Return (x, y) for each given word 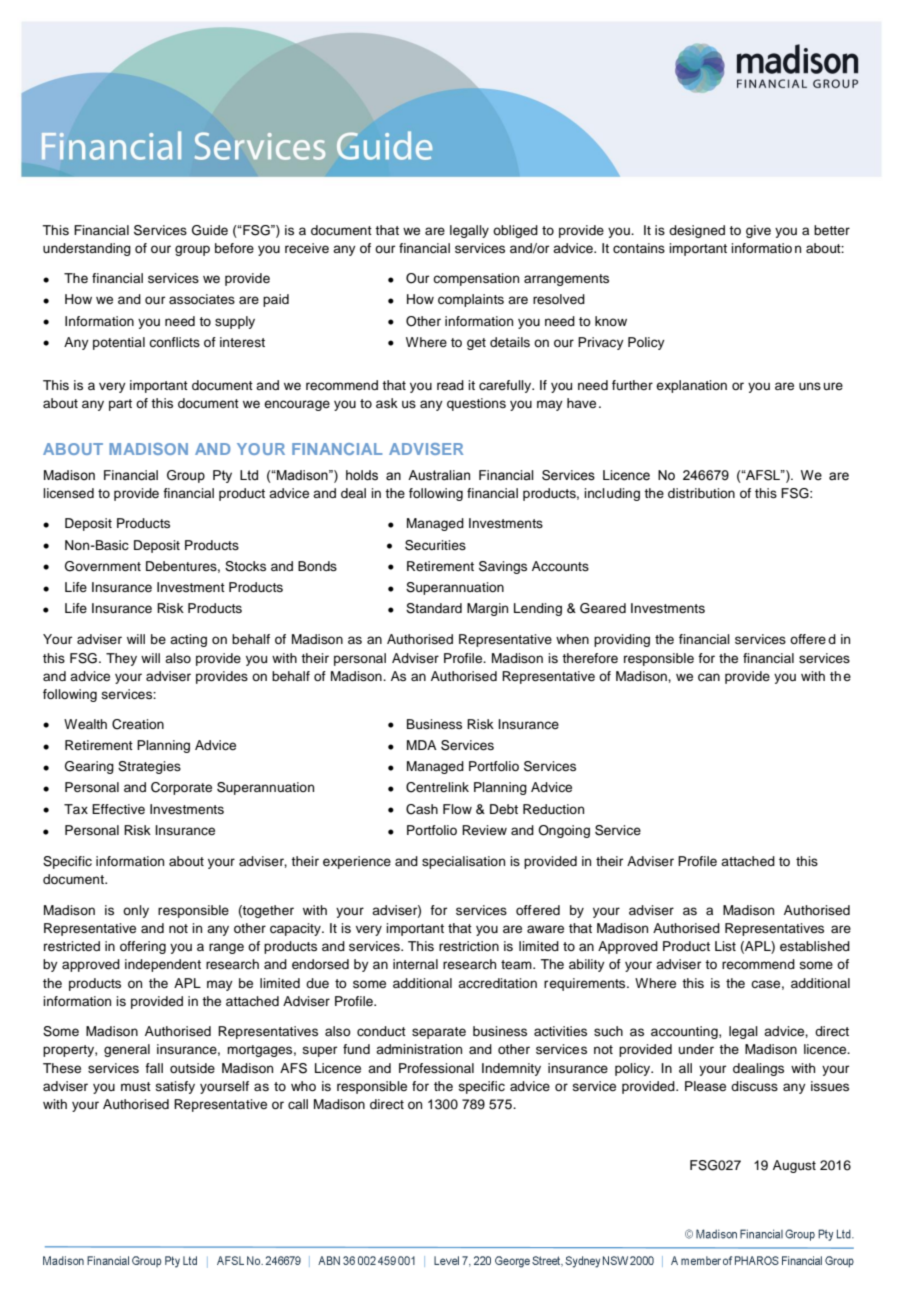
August (794, 1166)
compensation (476, 279)
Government (103, 566)
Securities (435, 545)
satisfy (175, 1087)
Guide (210, 230)
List (725, 946)
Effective (118, 809)
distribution (701, 493)
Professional (436, 1068)
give (758, 231)
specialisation (463, 862)
